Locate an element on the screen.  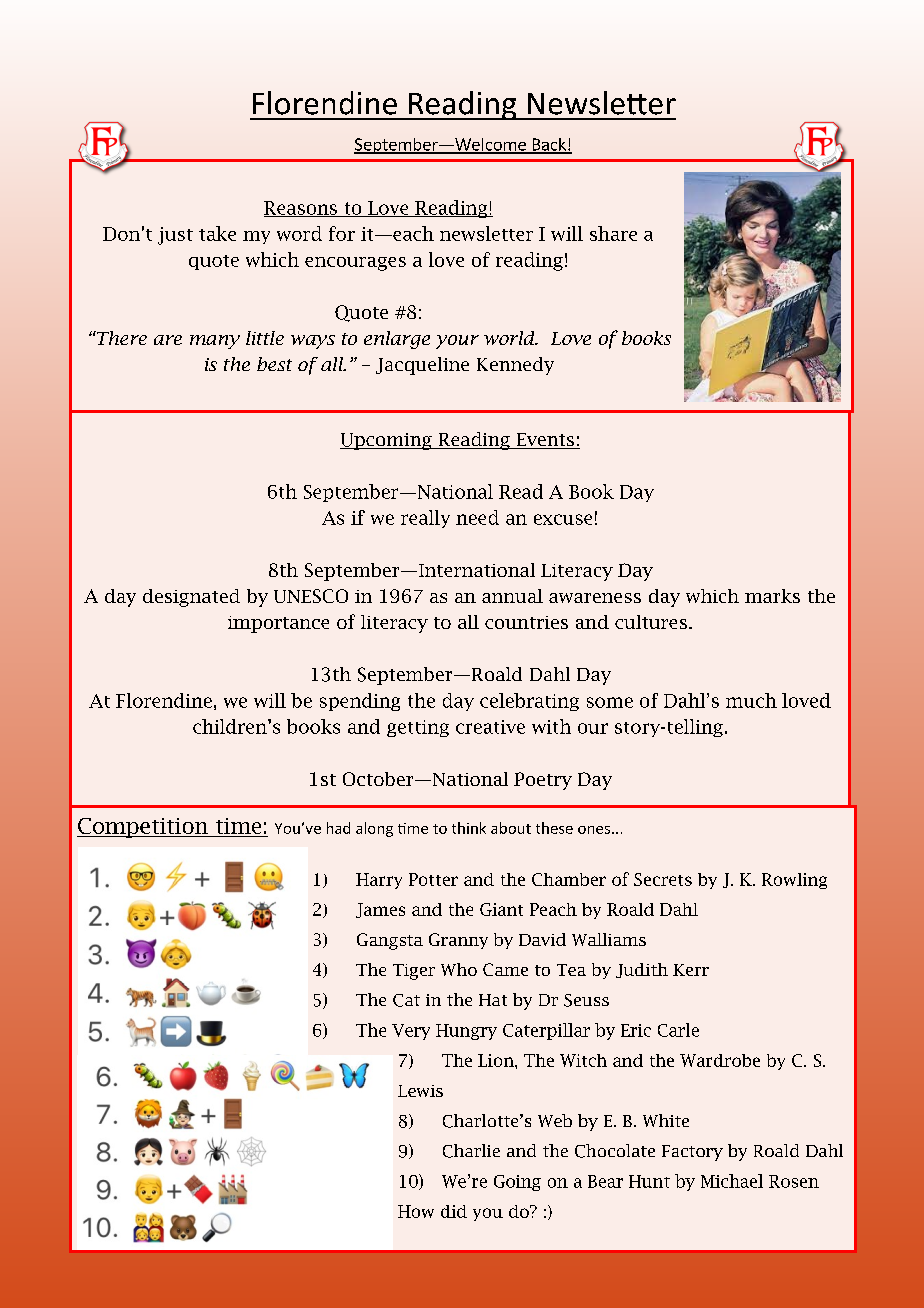
Kerr is located at coordinates (691, 970).
